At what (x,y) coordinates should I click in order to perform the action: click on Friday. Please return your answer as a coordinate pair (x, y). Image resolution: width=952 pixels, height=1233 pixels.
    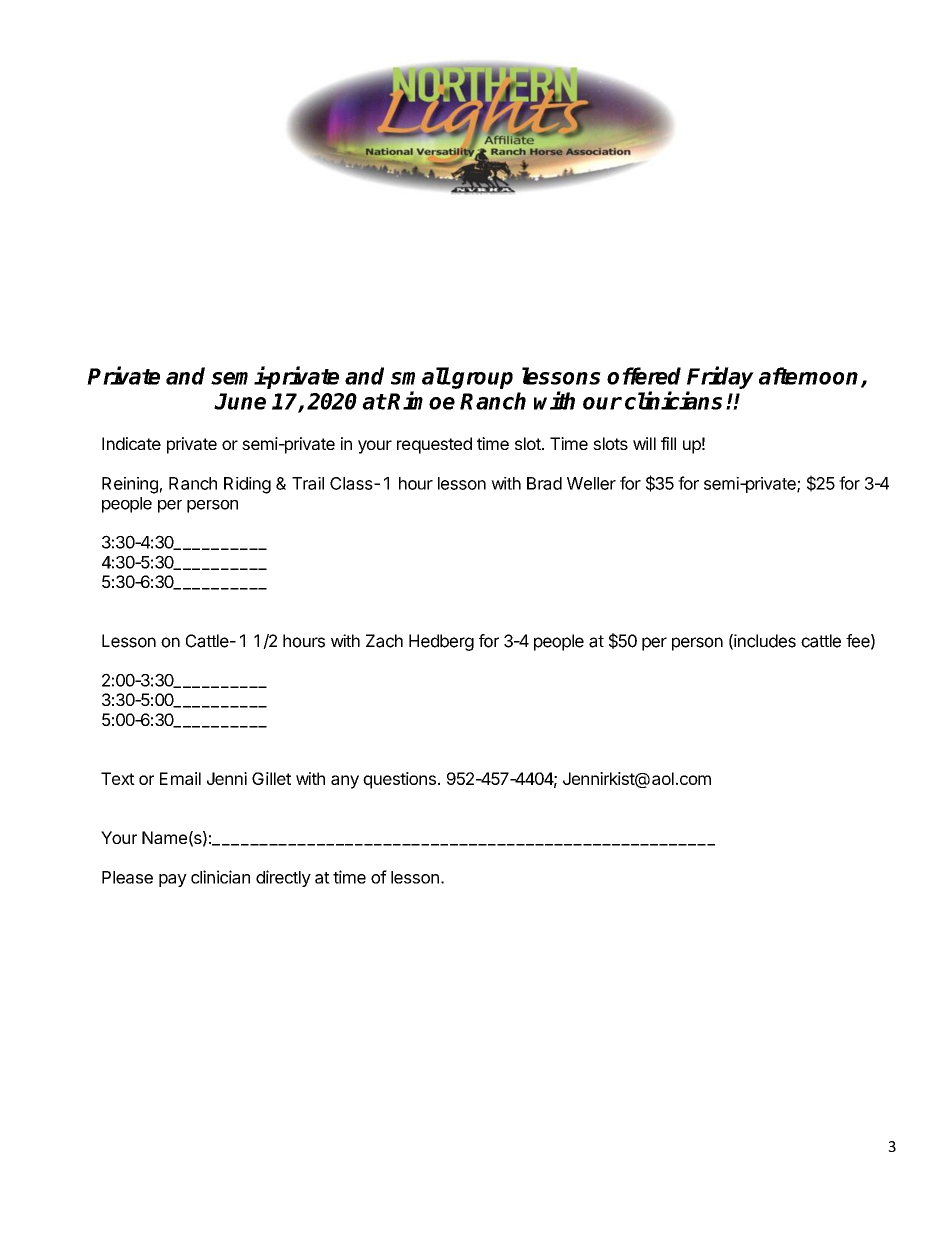
    Looking at the image, I should click on (720, 377).
